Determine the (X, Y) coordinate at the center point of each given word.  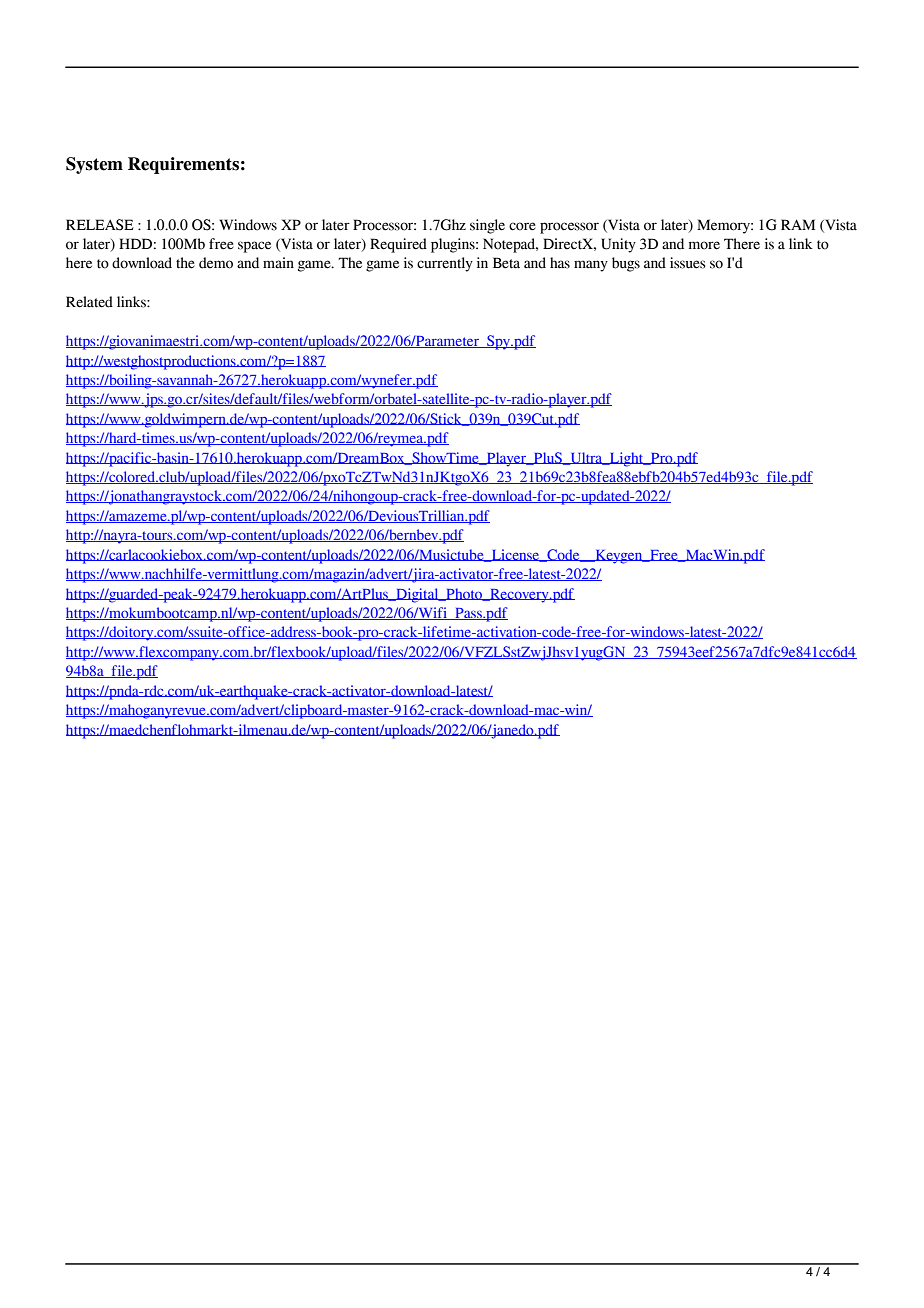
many (591, 266)
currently (445, 264)
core (522, 226)
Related (89, 302)
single (487, 226)
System (94, 165)
